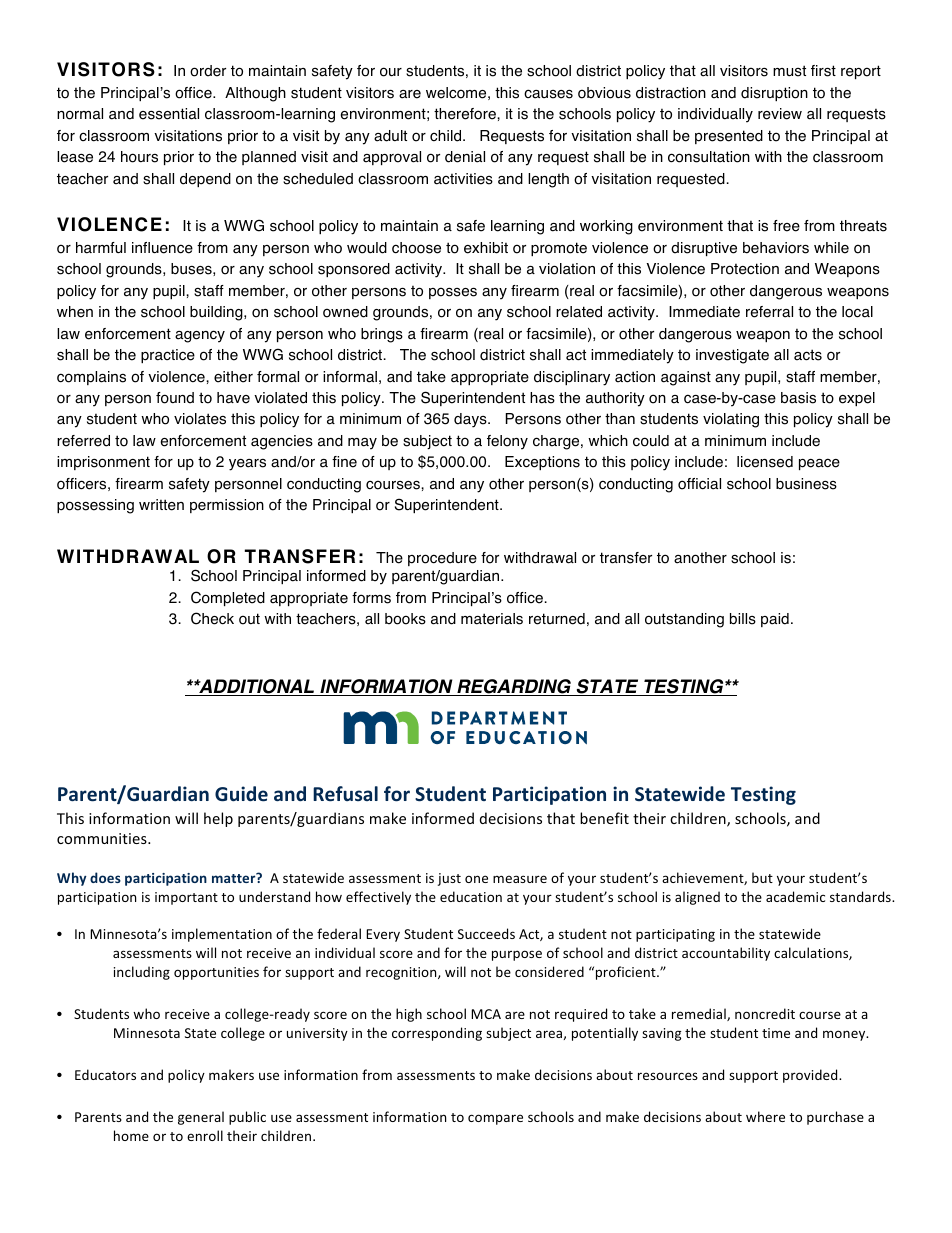 Image resolution: width=952 pixels, height=1233 pixels. What do you see at coordinates (775, 620) in the screenshot?
I see `paid` at bounding box center [775, 620].
